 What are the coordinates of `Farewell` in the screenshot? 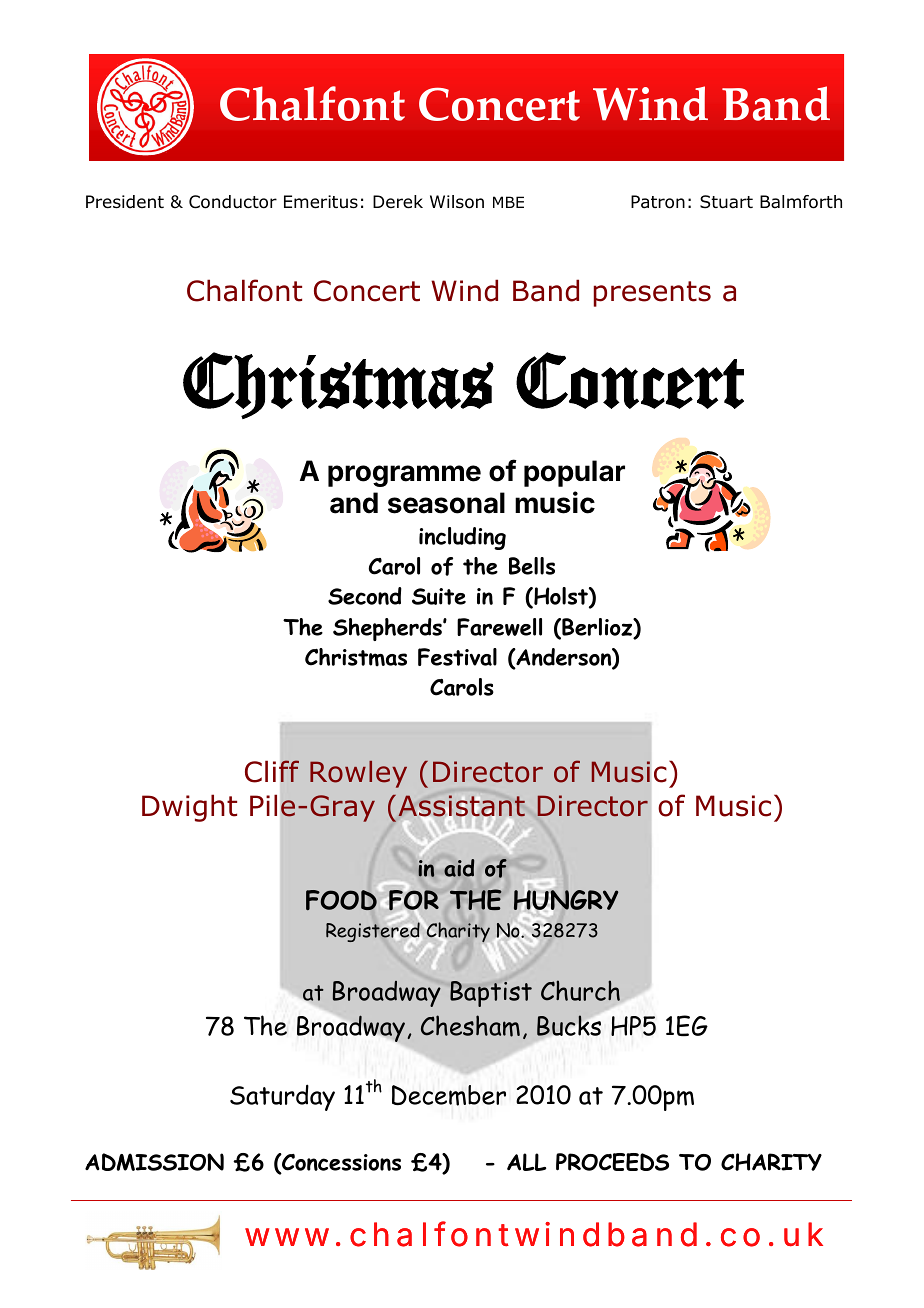 It's located at (499, 627).
